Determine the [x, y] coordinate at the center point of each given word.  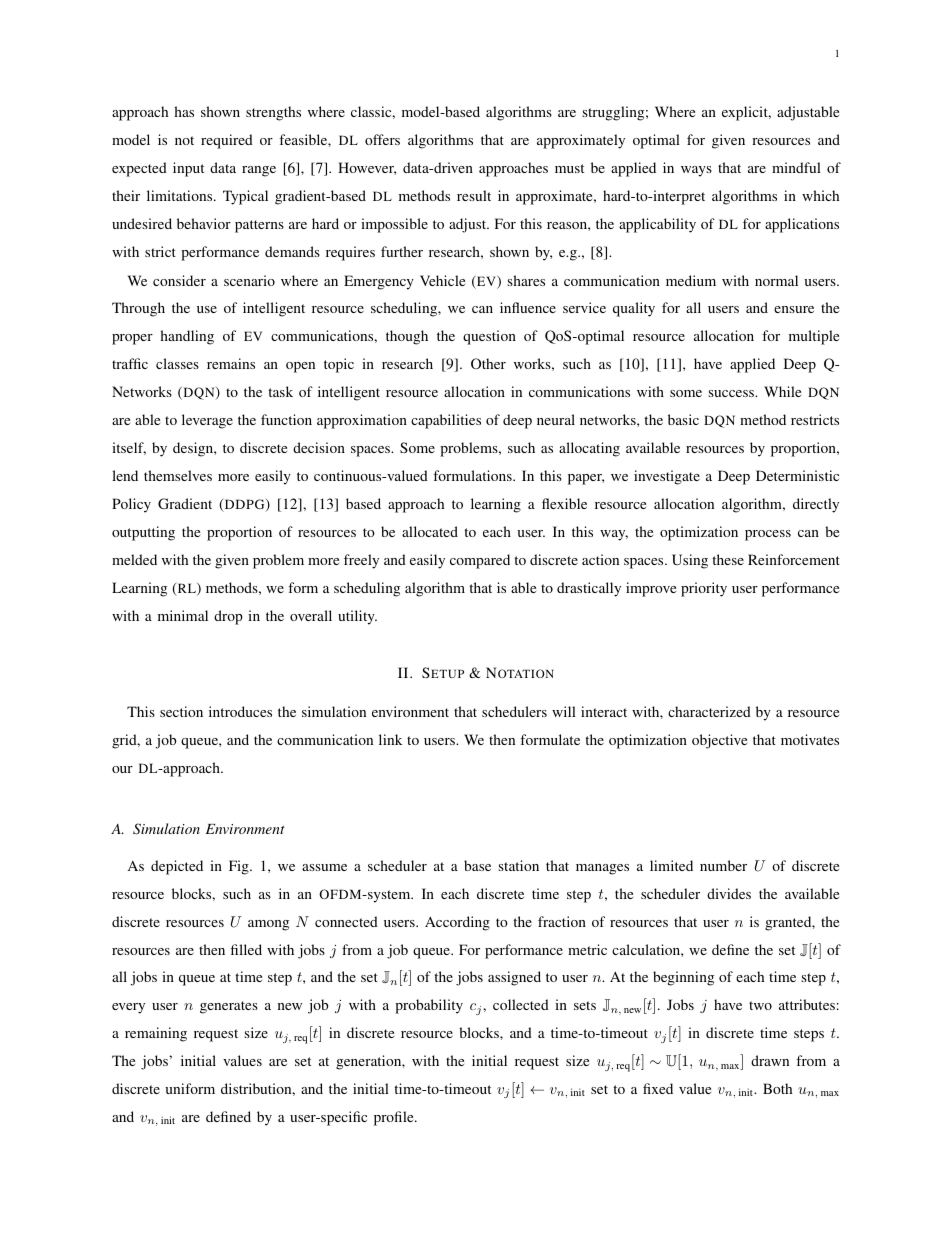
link [390, 739]
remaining [156, 1034]
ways [696, 171]
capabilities [446, 421]
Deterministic [797, 475]
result [474, 195]
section [181, 711]
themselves [178, 475]
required [227, 141]
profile [395, 1118]
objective [719, 741]
